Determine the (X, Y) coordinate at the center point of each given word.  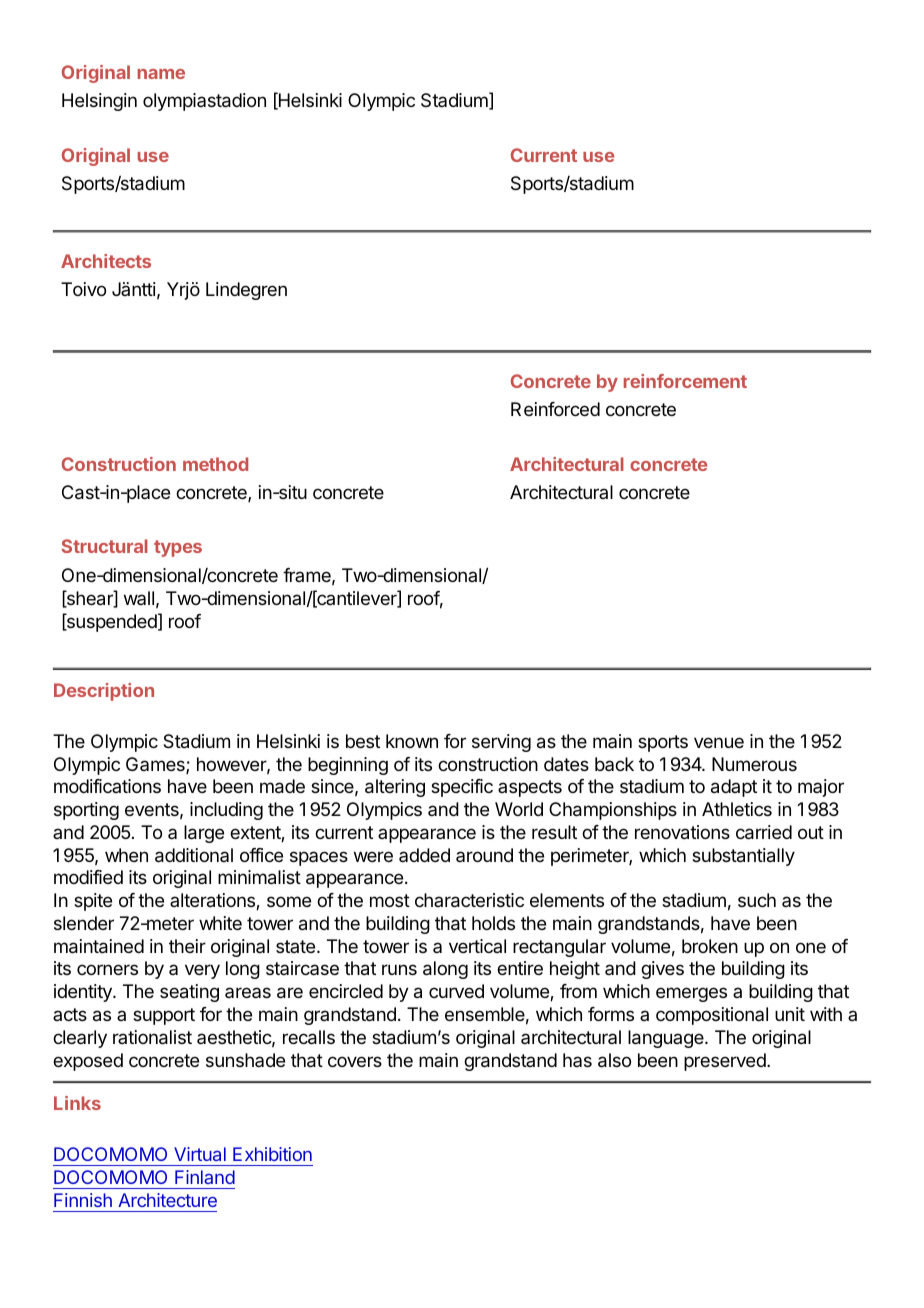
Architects (106, 261)
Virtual (200, 1154)
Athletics (737, 809)
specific (462, 788)
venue (719, 742)
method (215, 464)
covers (355, 1061)
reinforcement (685, 381)
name (161, 74)
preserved (726, 1062)
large (204, 834)
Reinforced (555, 409)
